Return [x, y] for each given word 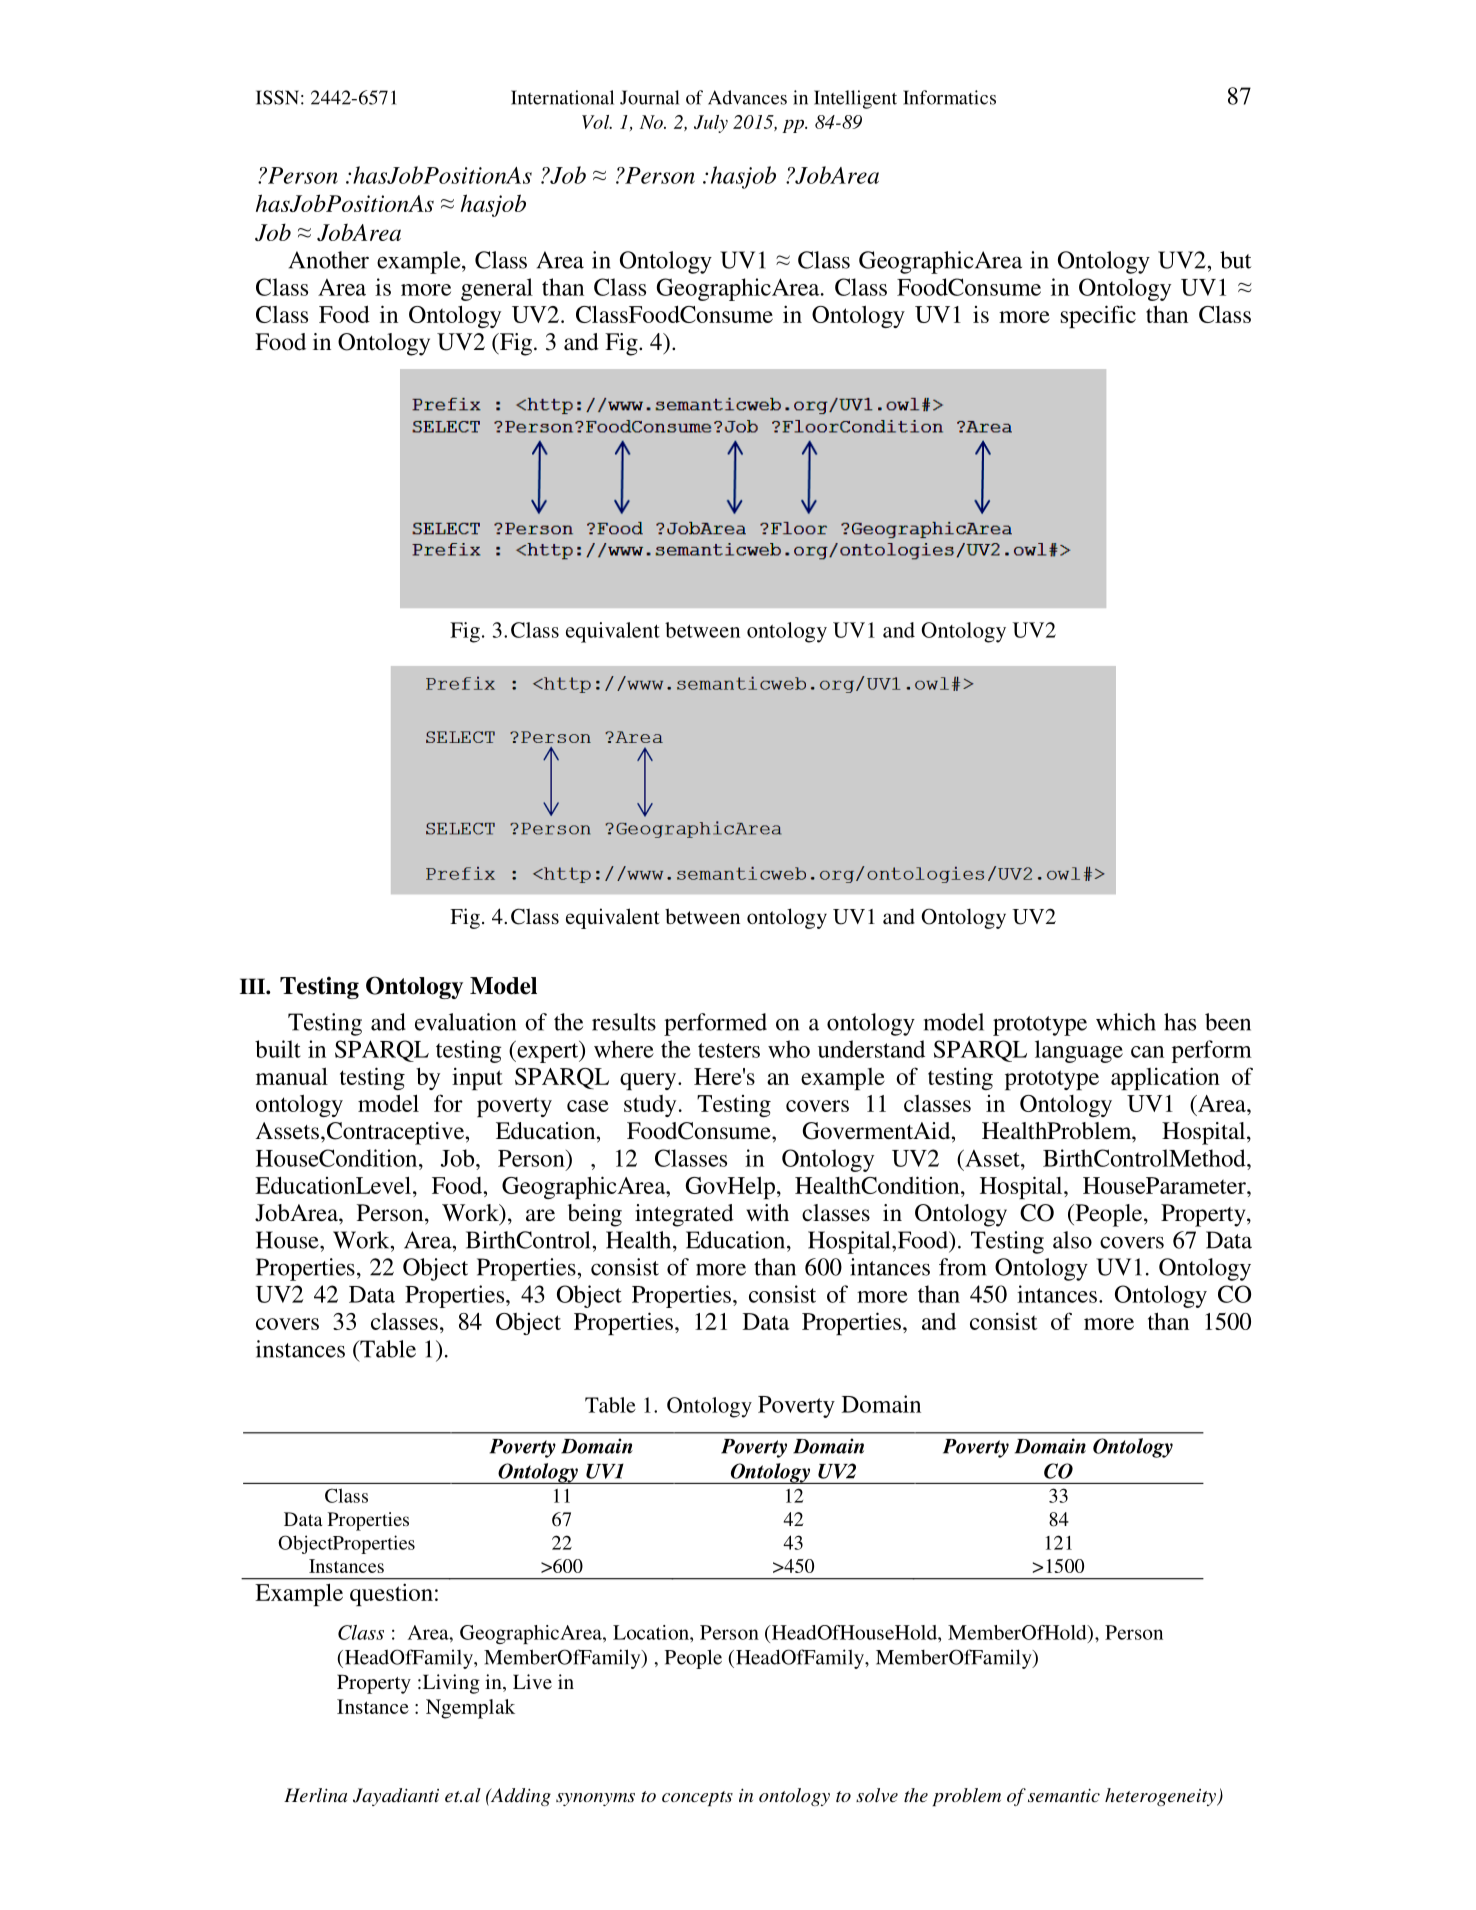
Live [532, 1681]
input [477, 1078]
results [624, 1022]
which [1126, 1022]
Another [329, 260]
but [1236, 260]
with [767, 1212]
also [1072, 1240]
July [711, 124]
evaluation [465, 1022]
